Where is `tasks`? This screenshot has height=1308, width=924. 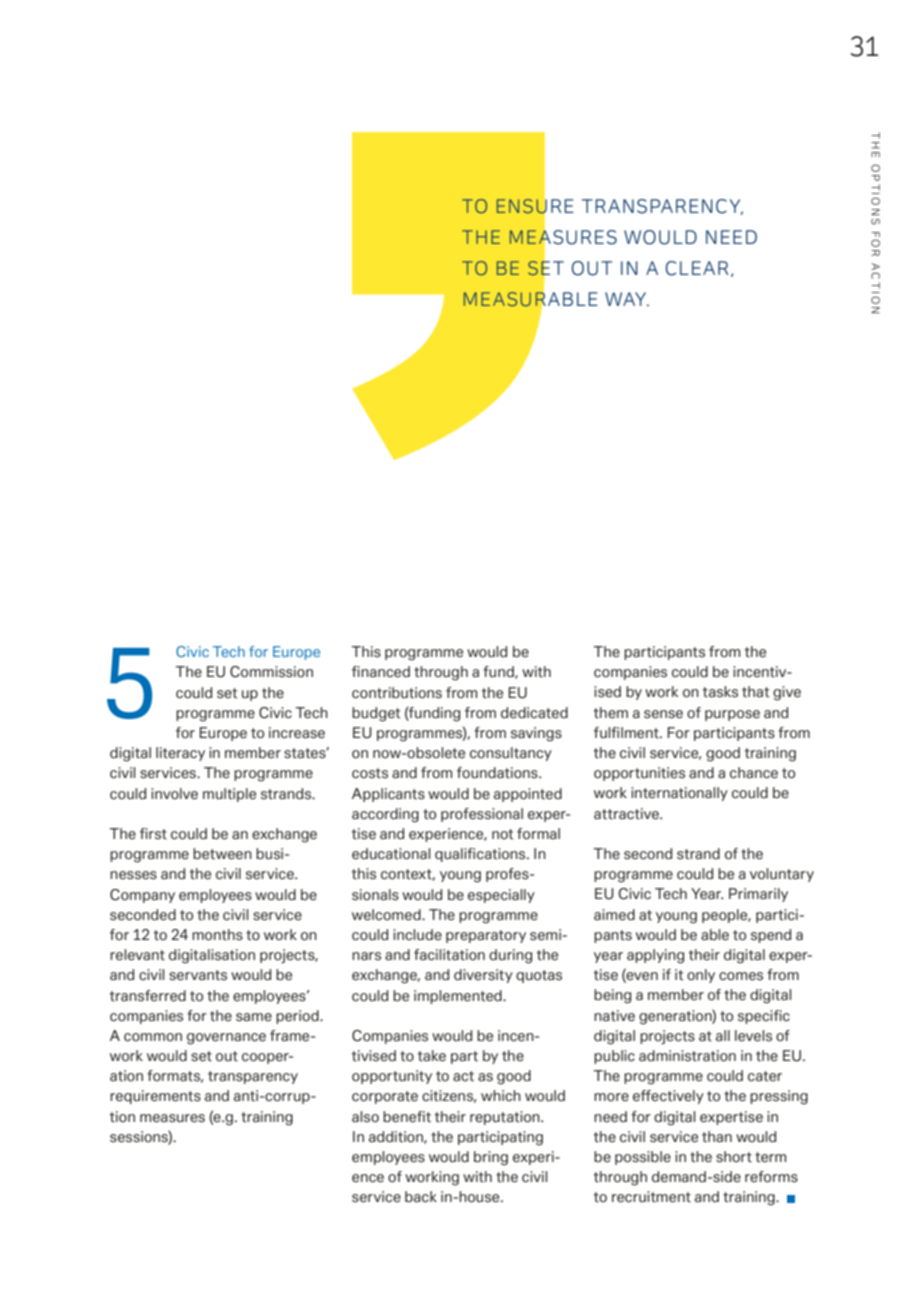 tasks is located at coordinates (720, 692).
